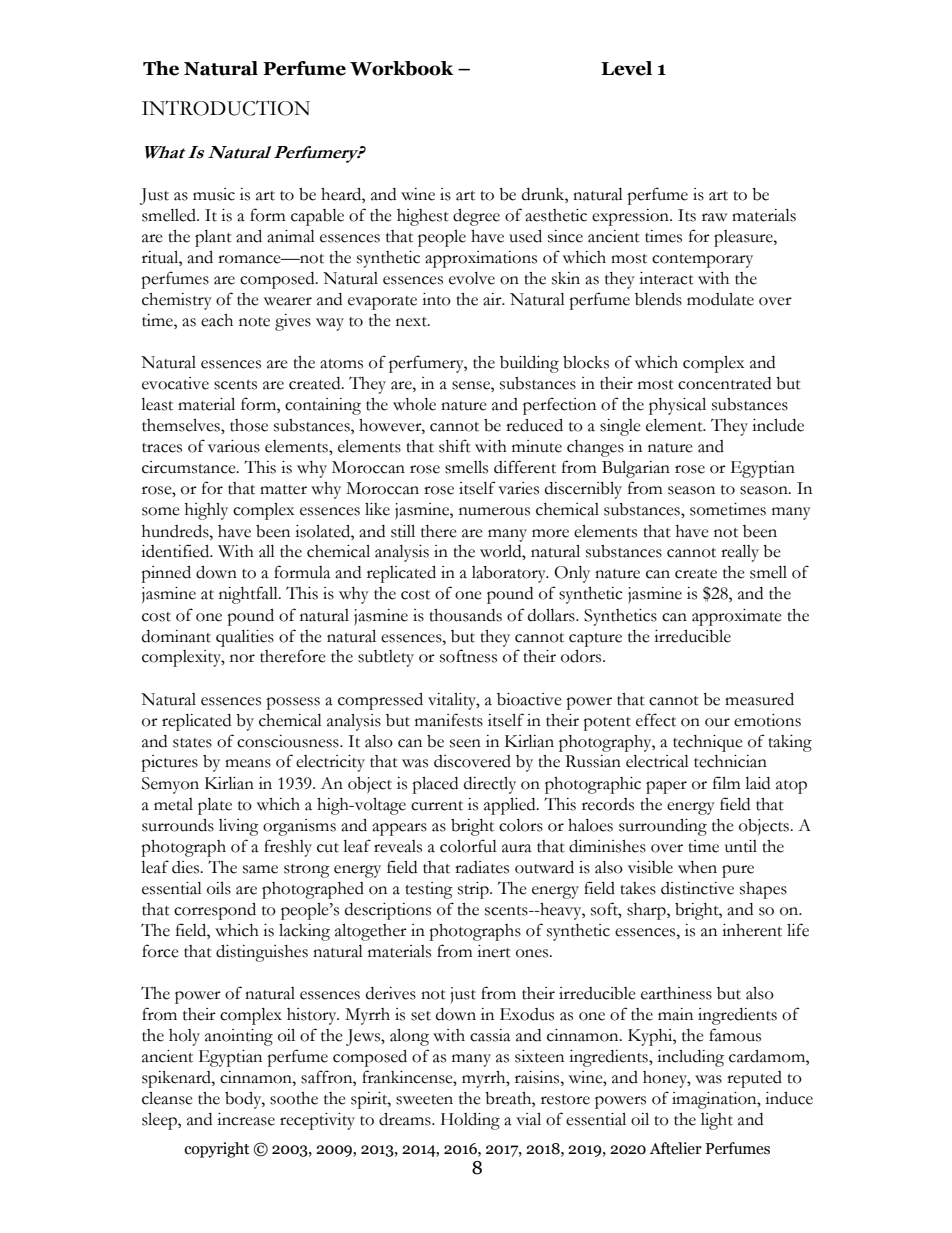 The width and height of the page is (952, 1233). What do you see at coordinates (738, 871) in the page?
I see `pure` at bounding box center [738, 871].
